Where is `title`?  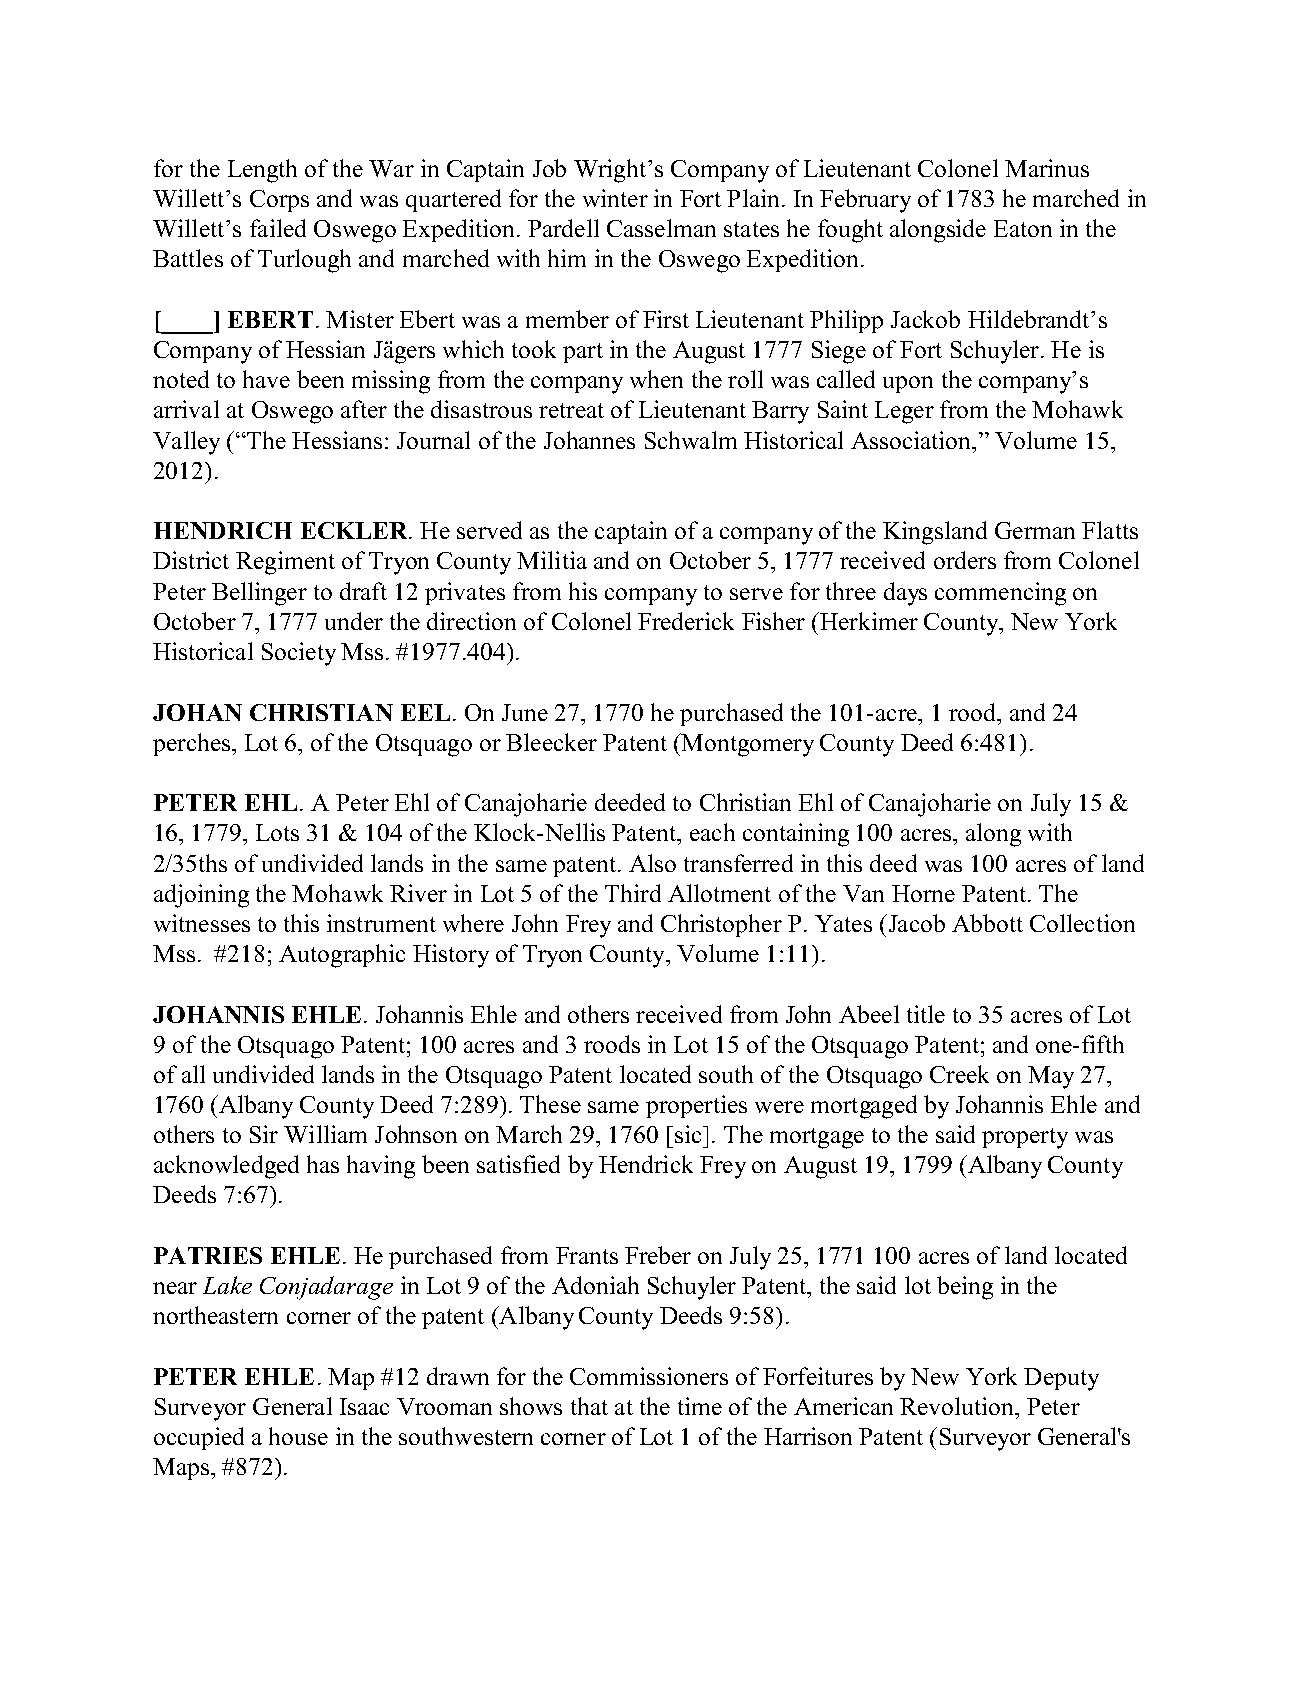
title is located at coordinates (926, 1014).
